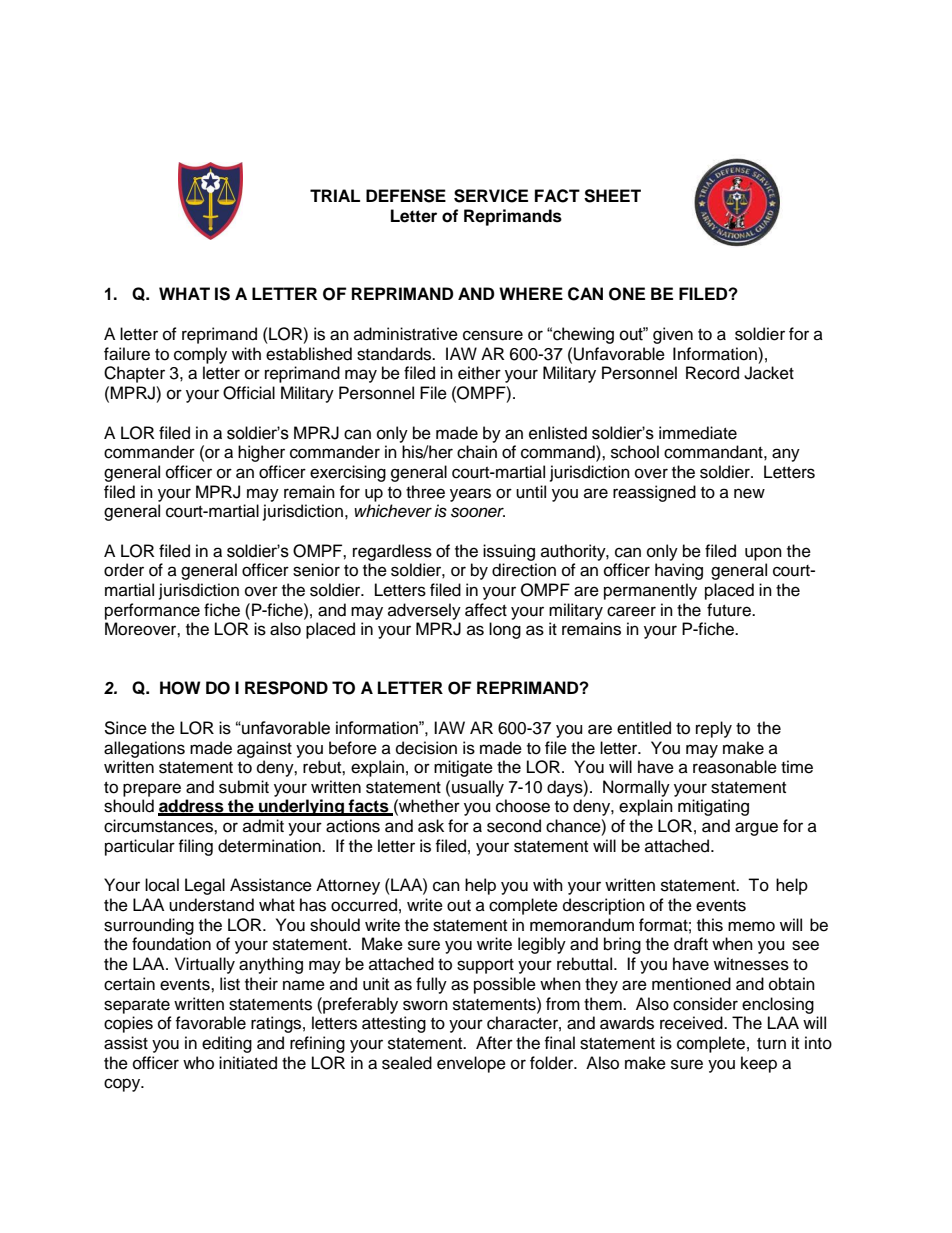 The width and height of the image is (952, 1233). Describe the element at coordinates (612, 196) in the image. I see `SHEET` at that location.
